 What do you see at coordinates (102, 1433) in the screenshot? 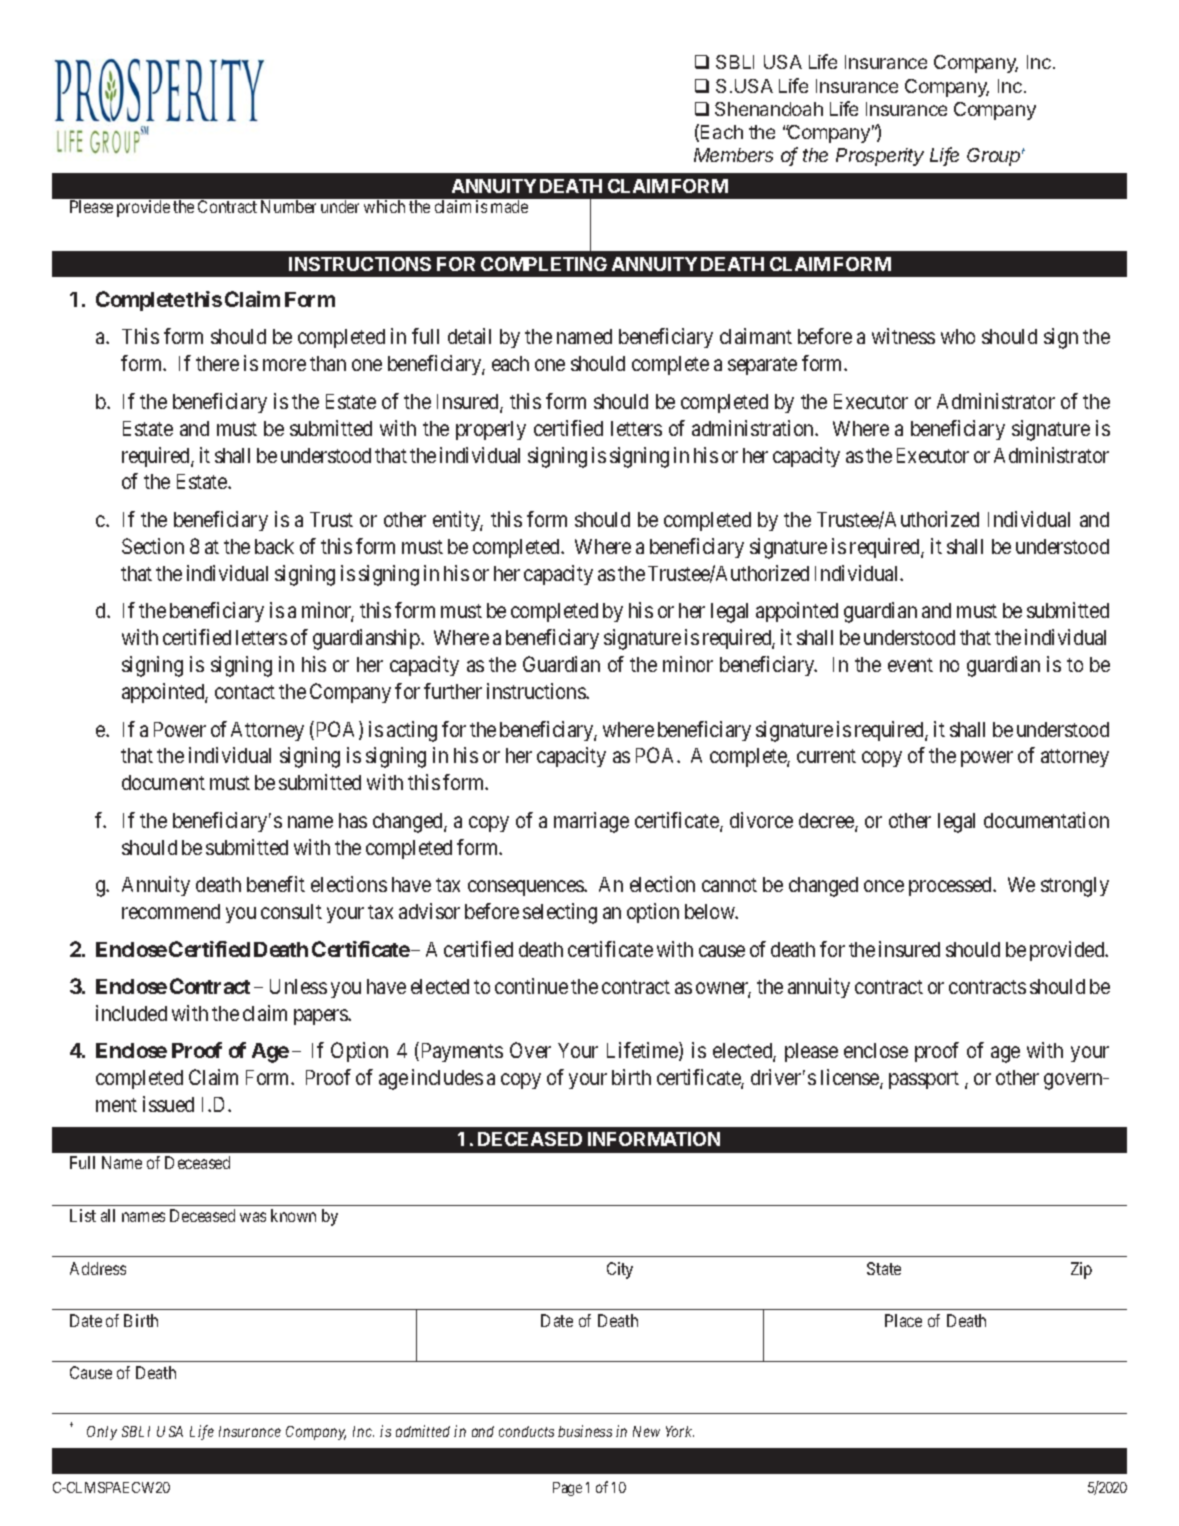
I see `Only` at bounding box center [102, 1433].
